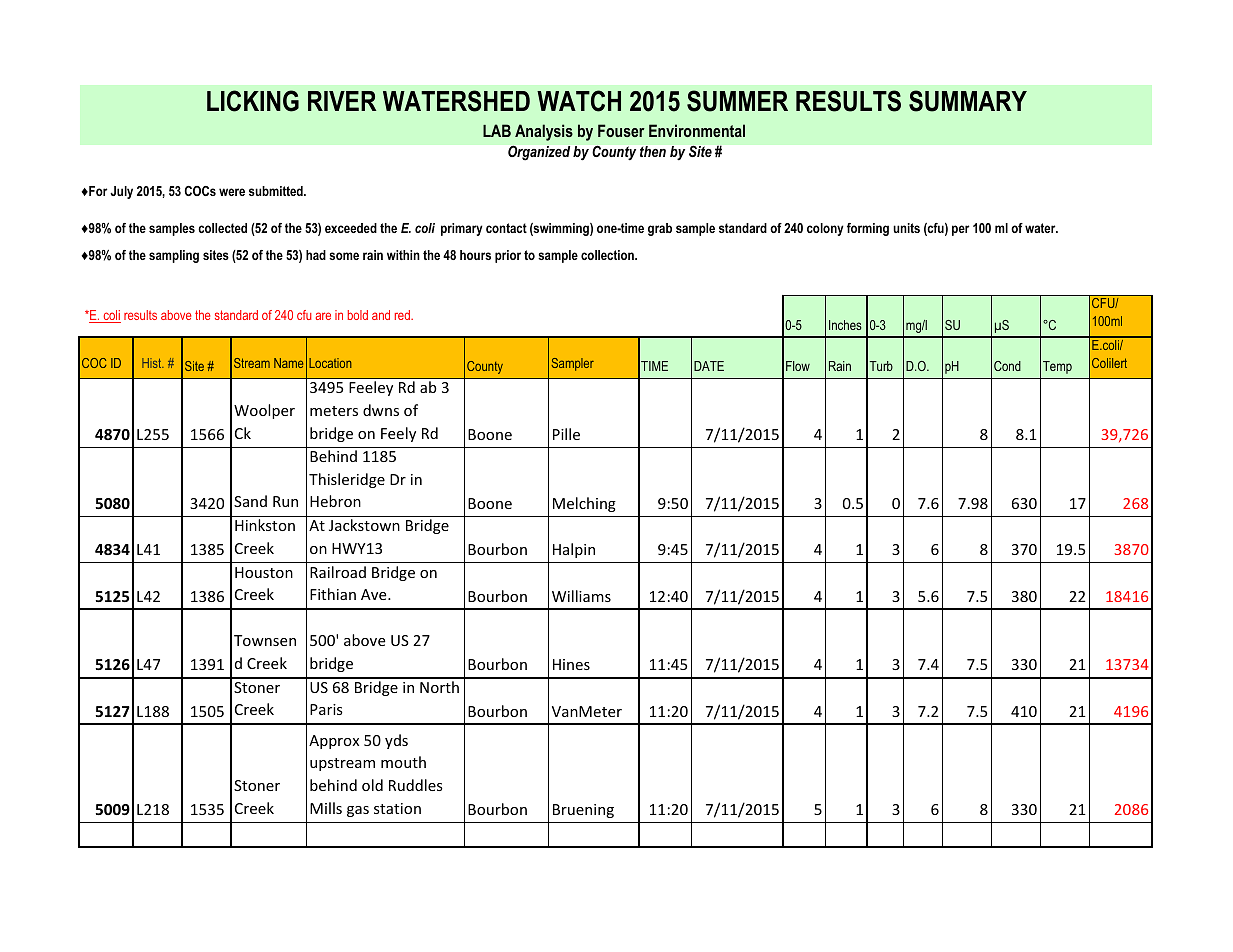 This document has width=1233, height=952. Describe the element at coordinates (397, 808) in the document. I see `station` at that location.
